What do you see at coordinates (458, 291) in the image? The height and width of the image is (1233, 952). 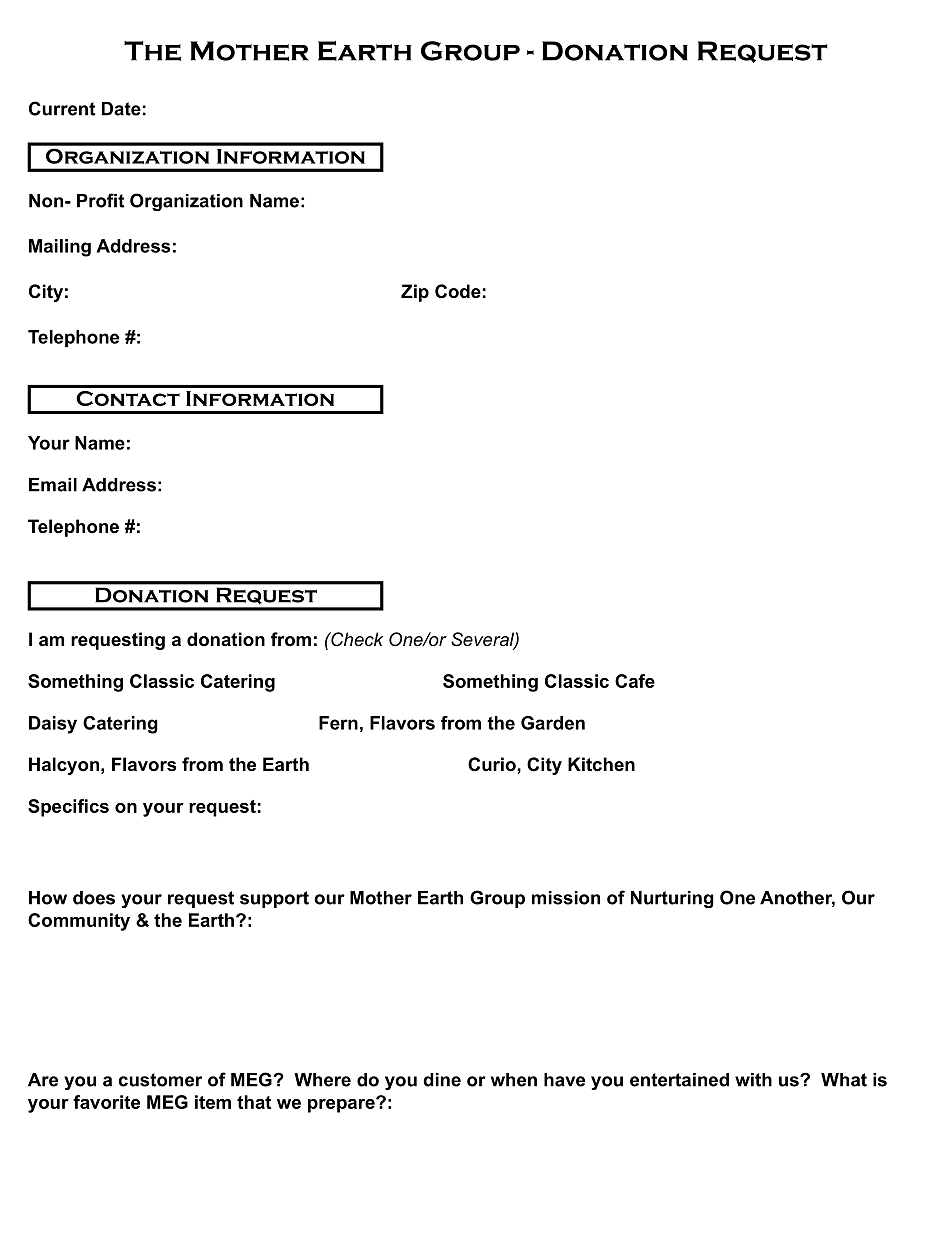 I see `Code` at bounding box center [458, 291].
